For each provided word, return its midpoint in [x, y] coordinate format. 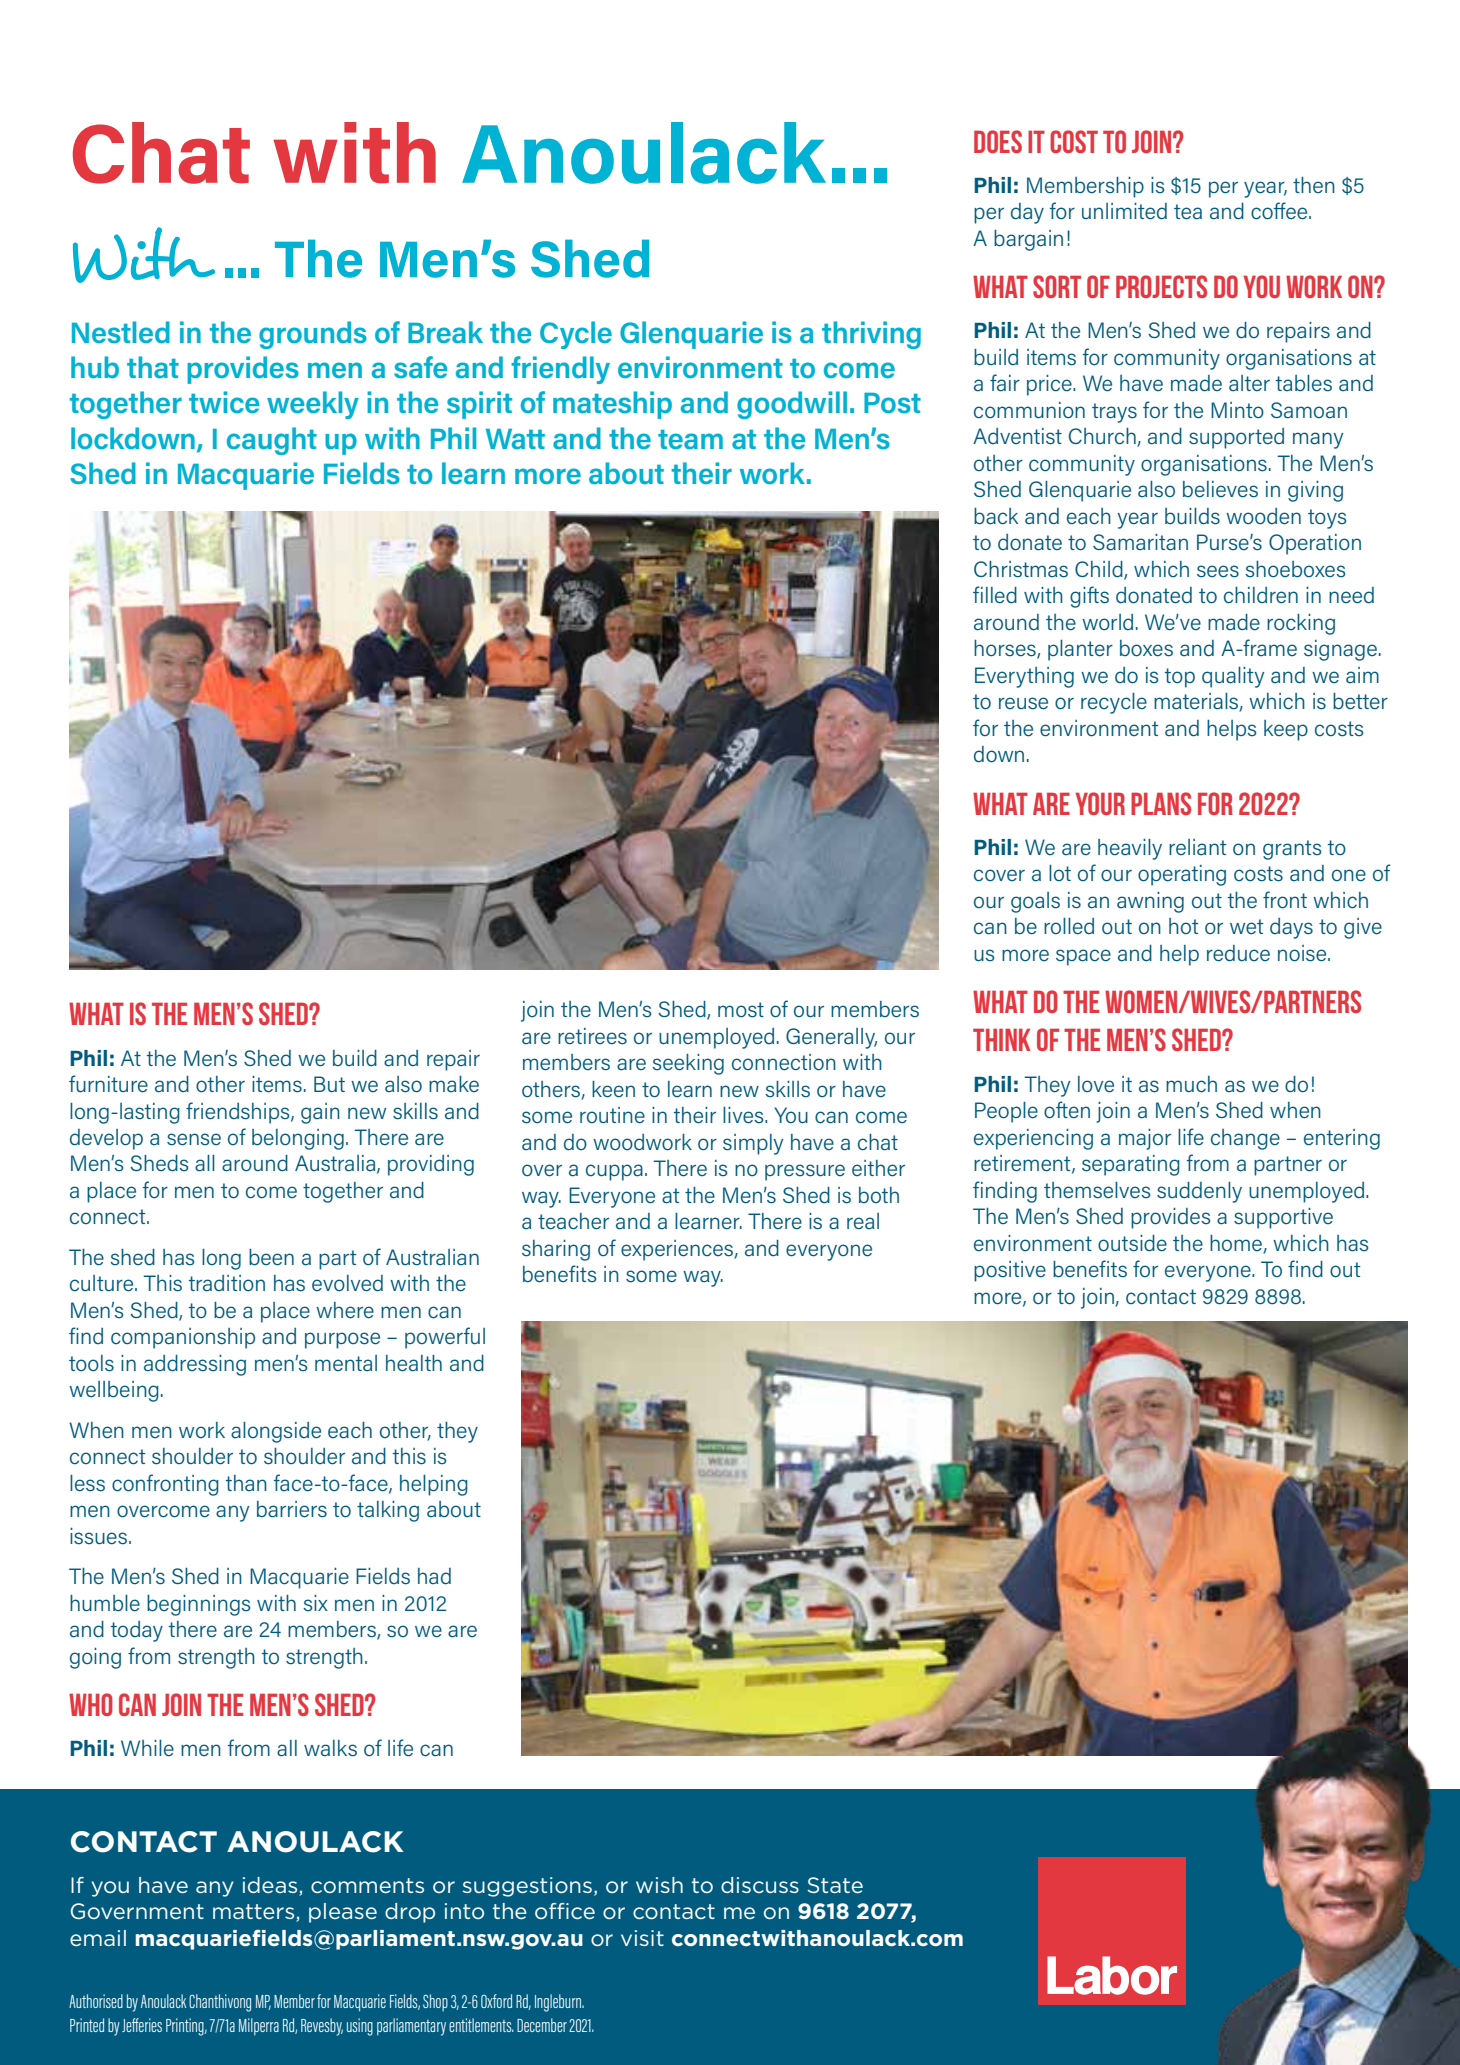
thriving [871, 335]
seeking [688, 1064]
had [434, 1576]
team [690, 439]
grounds [313, 335]
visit [642, 1938]
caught [272, 441]
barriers [292, 1509]
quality [1233, 677]
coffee [1280, 211]
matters [255, 1913]
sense [194, 1139]
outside [1132, 1243]
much [1191, 1084]
